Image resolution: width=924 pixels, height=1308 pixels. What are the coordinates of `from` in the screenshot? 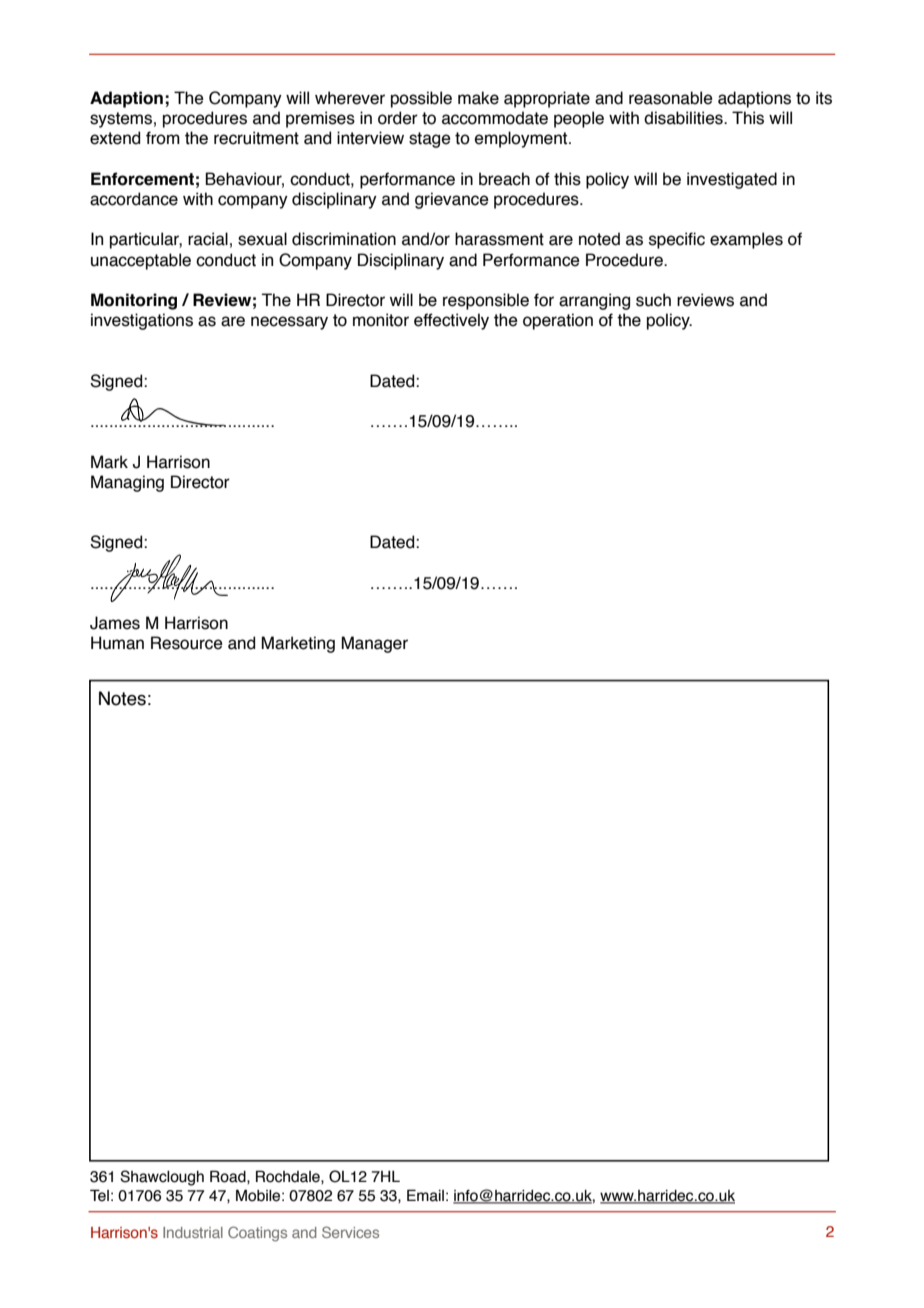 It's located at (163, 138).
